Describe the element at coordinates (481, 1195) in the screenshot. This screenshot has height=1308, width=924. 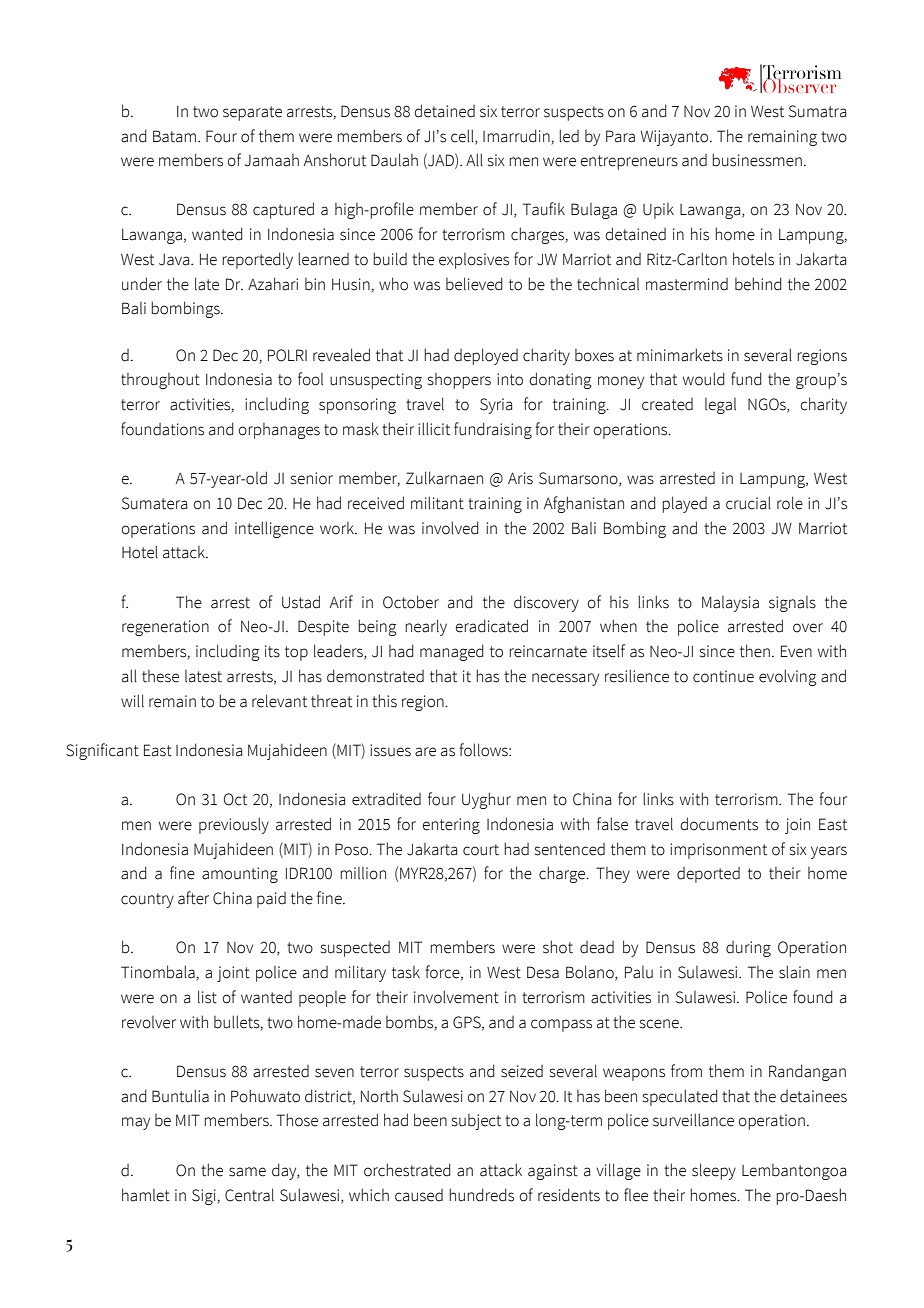
I see `hundreds` at that location.
